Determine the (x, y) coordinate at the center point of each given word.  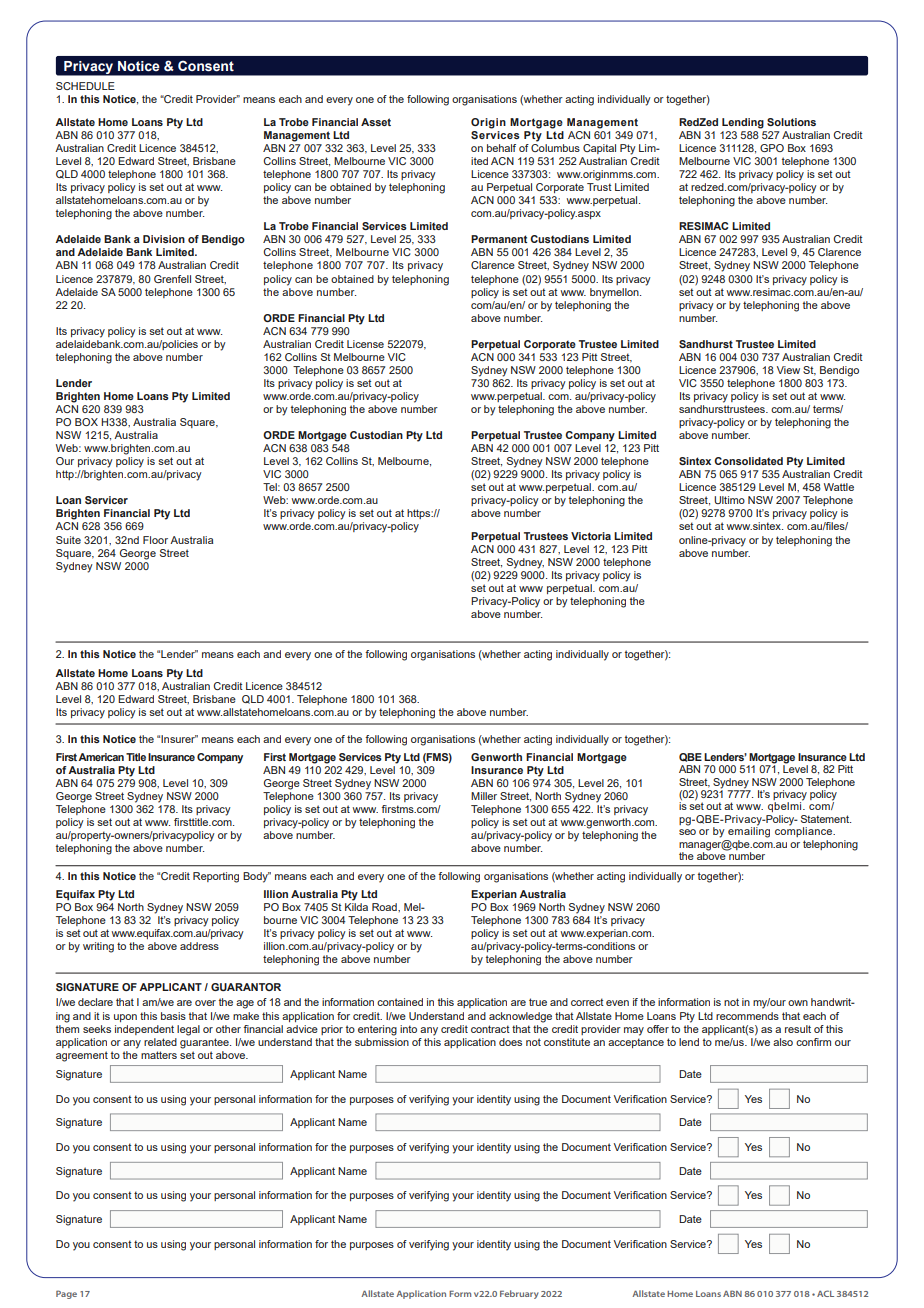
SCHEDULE (85, 86)
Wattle (839, 487)
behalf (501, 148)
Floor (155, 540)
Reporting (216, 877)
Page (66, 1294)
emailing (749, 831)
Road (385, 907)
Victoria (591, 536)
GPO (772, 148)
